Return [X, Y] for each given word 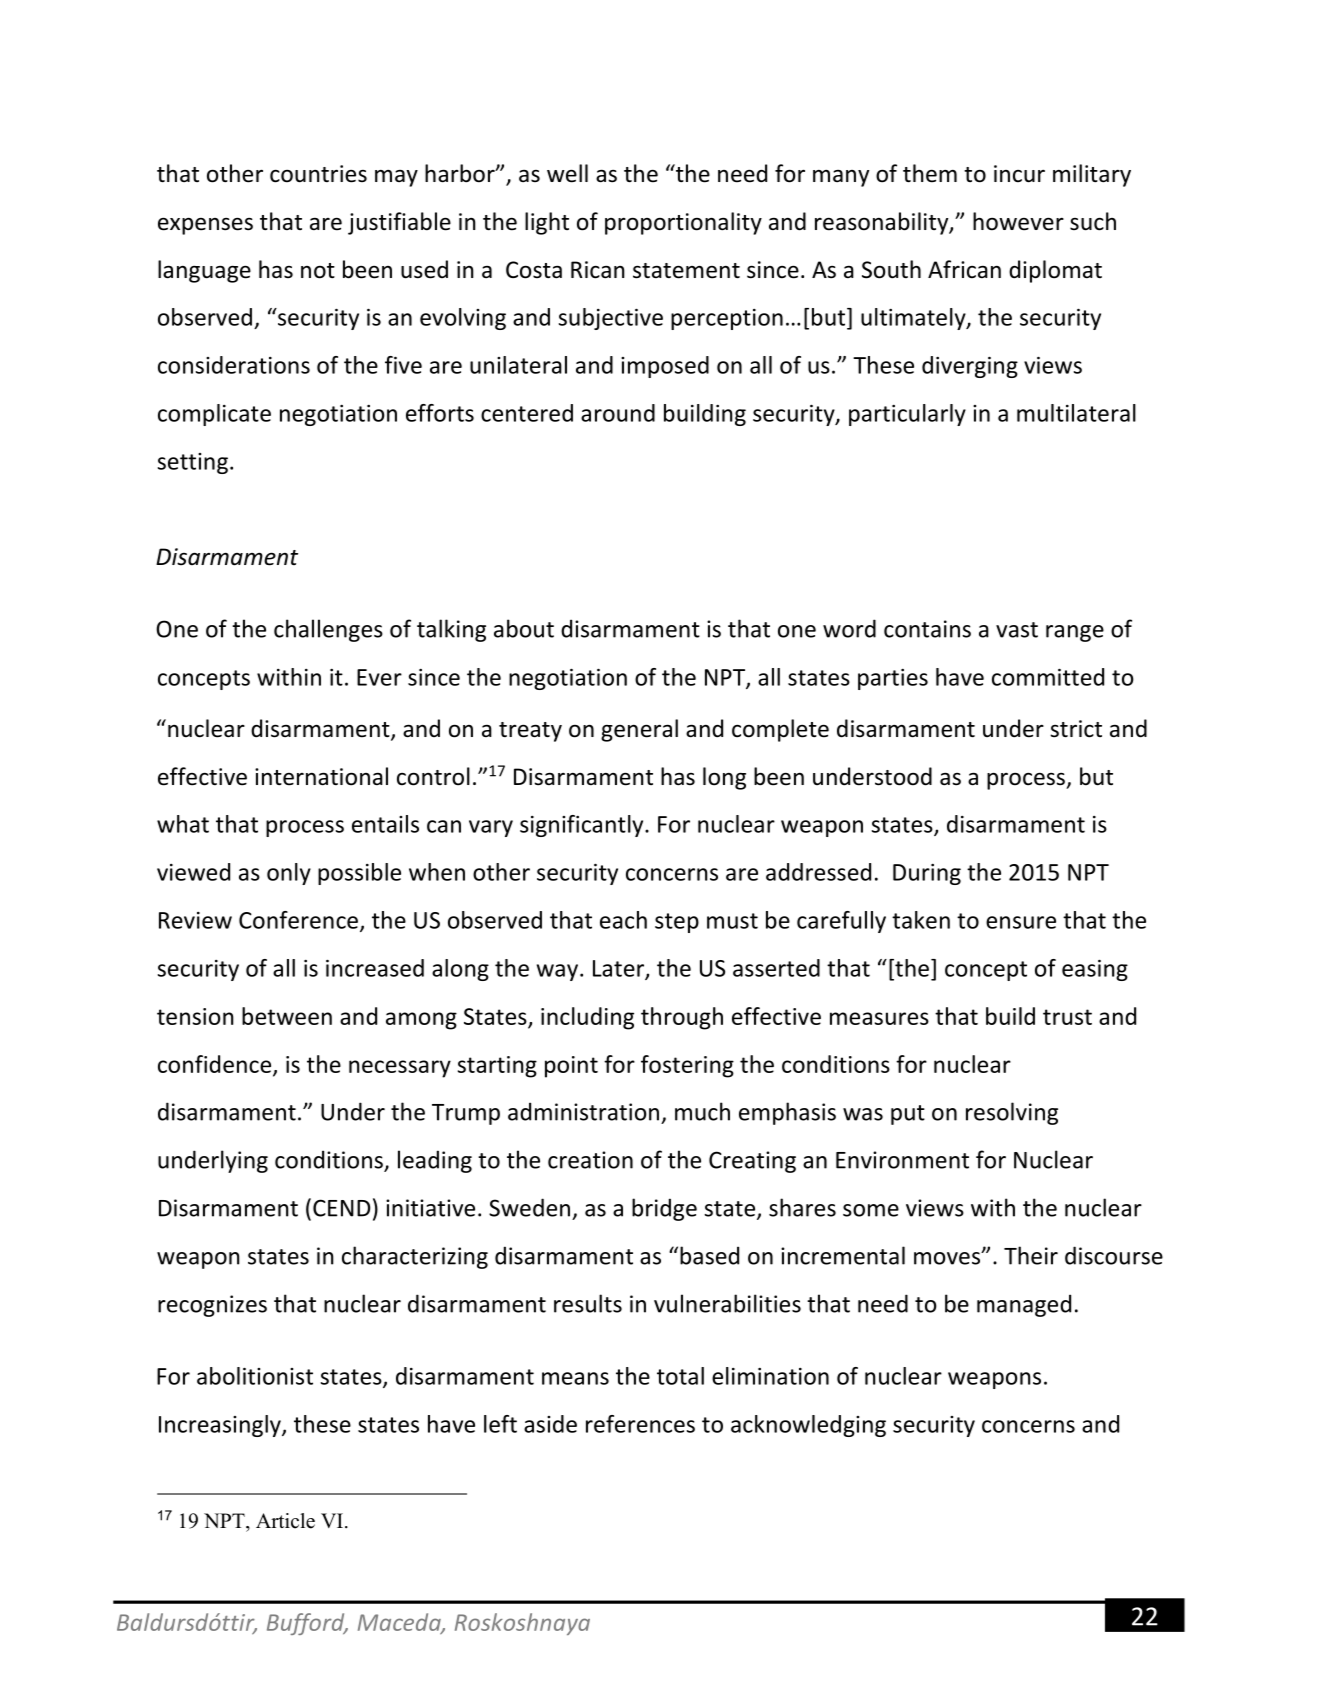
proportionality [683, 223]
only [289, 874]
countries [318, 174]
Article [285, 1521]
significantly [583, 826]
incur [1019, 174]
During [927, 874]
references [640, 1424]
